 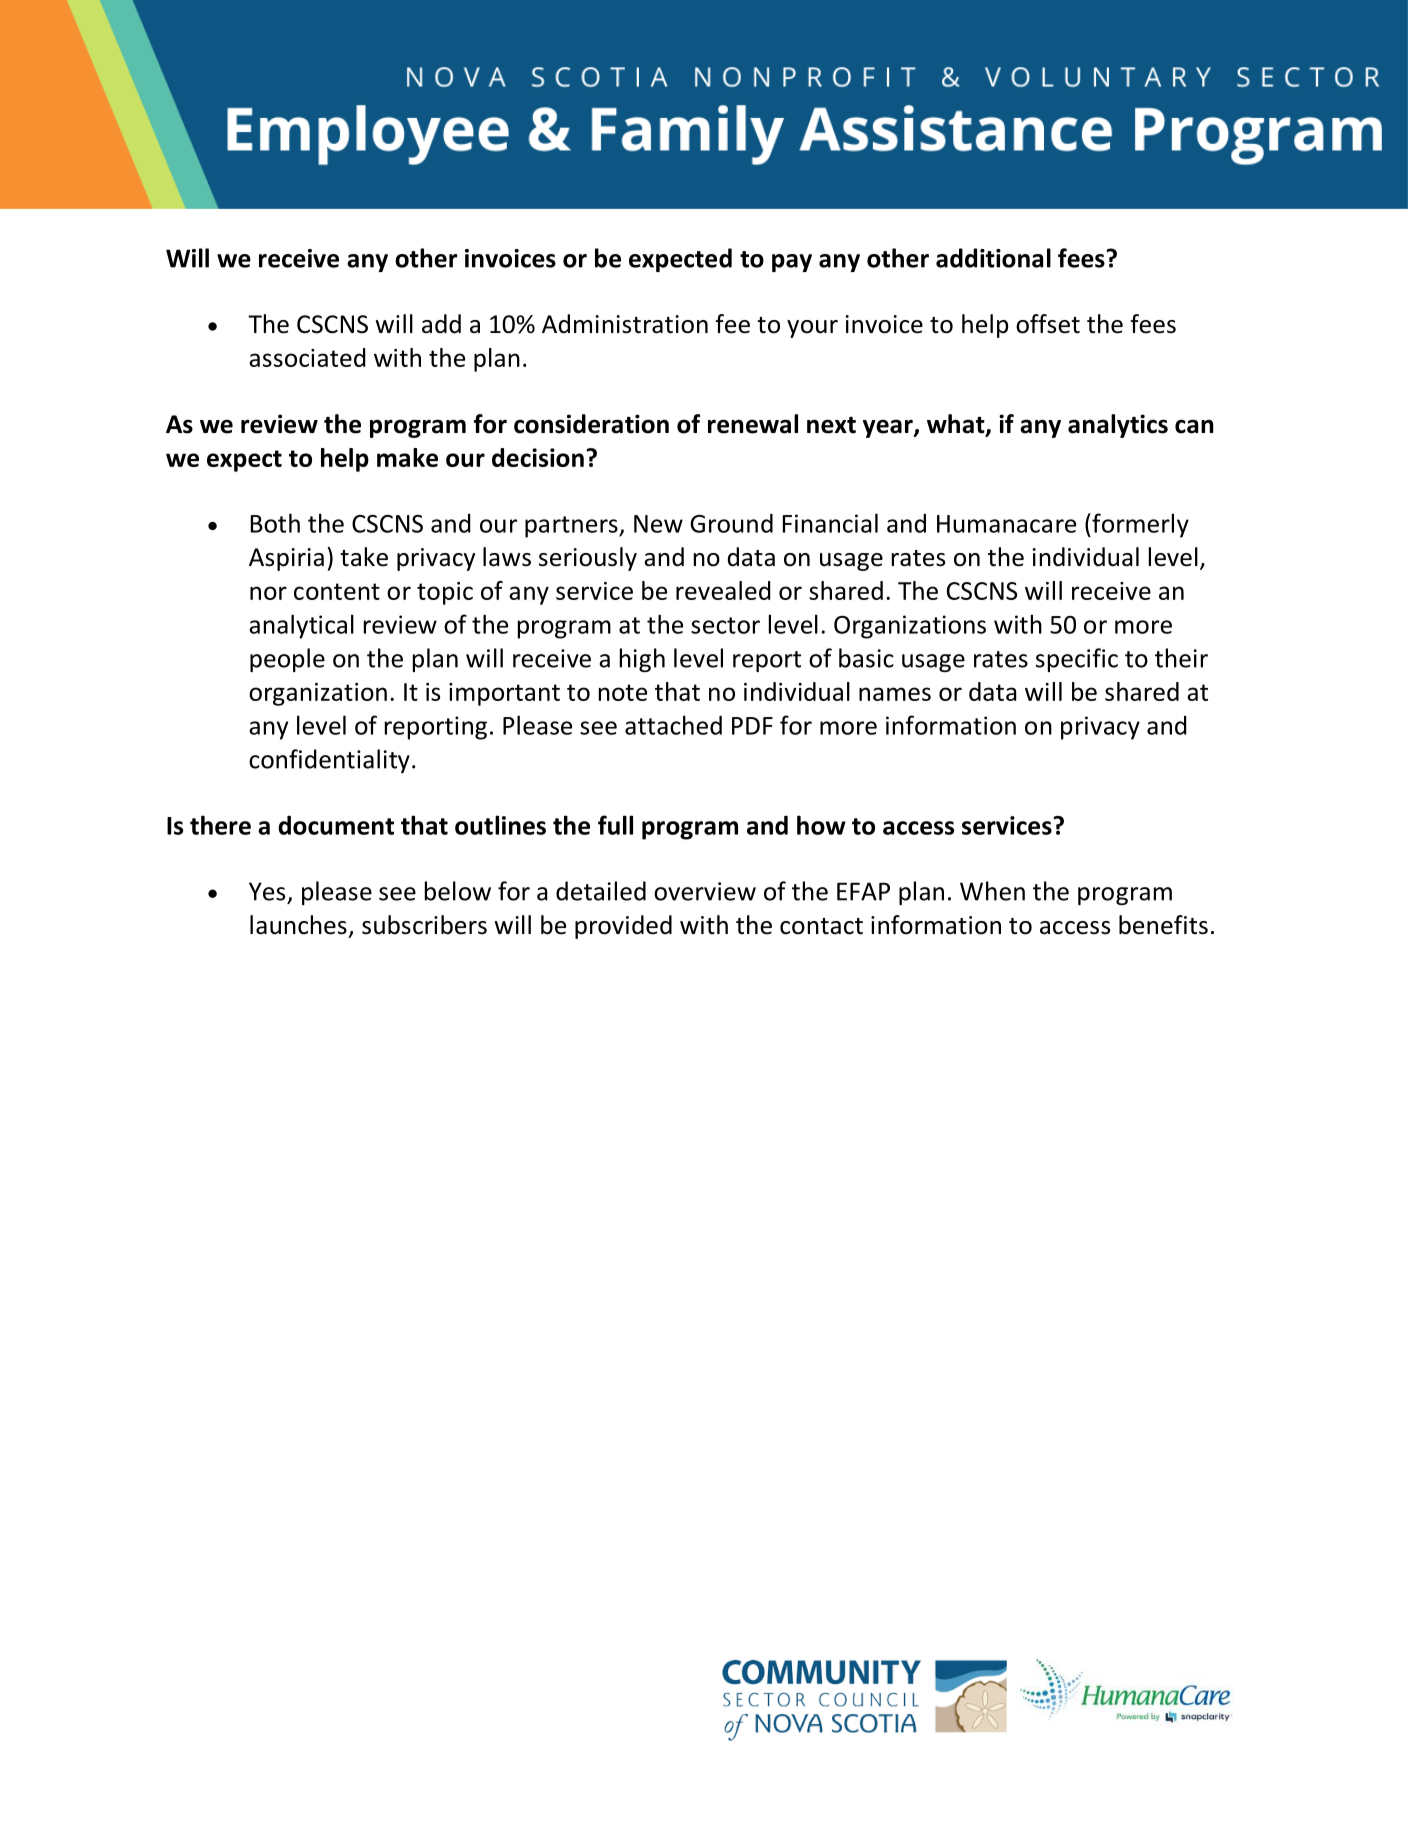 I want to click on associated, so click(x=307, y=357).
